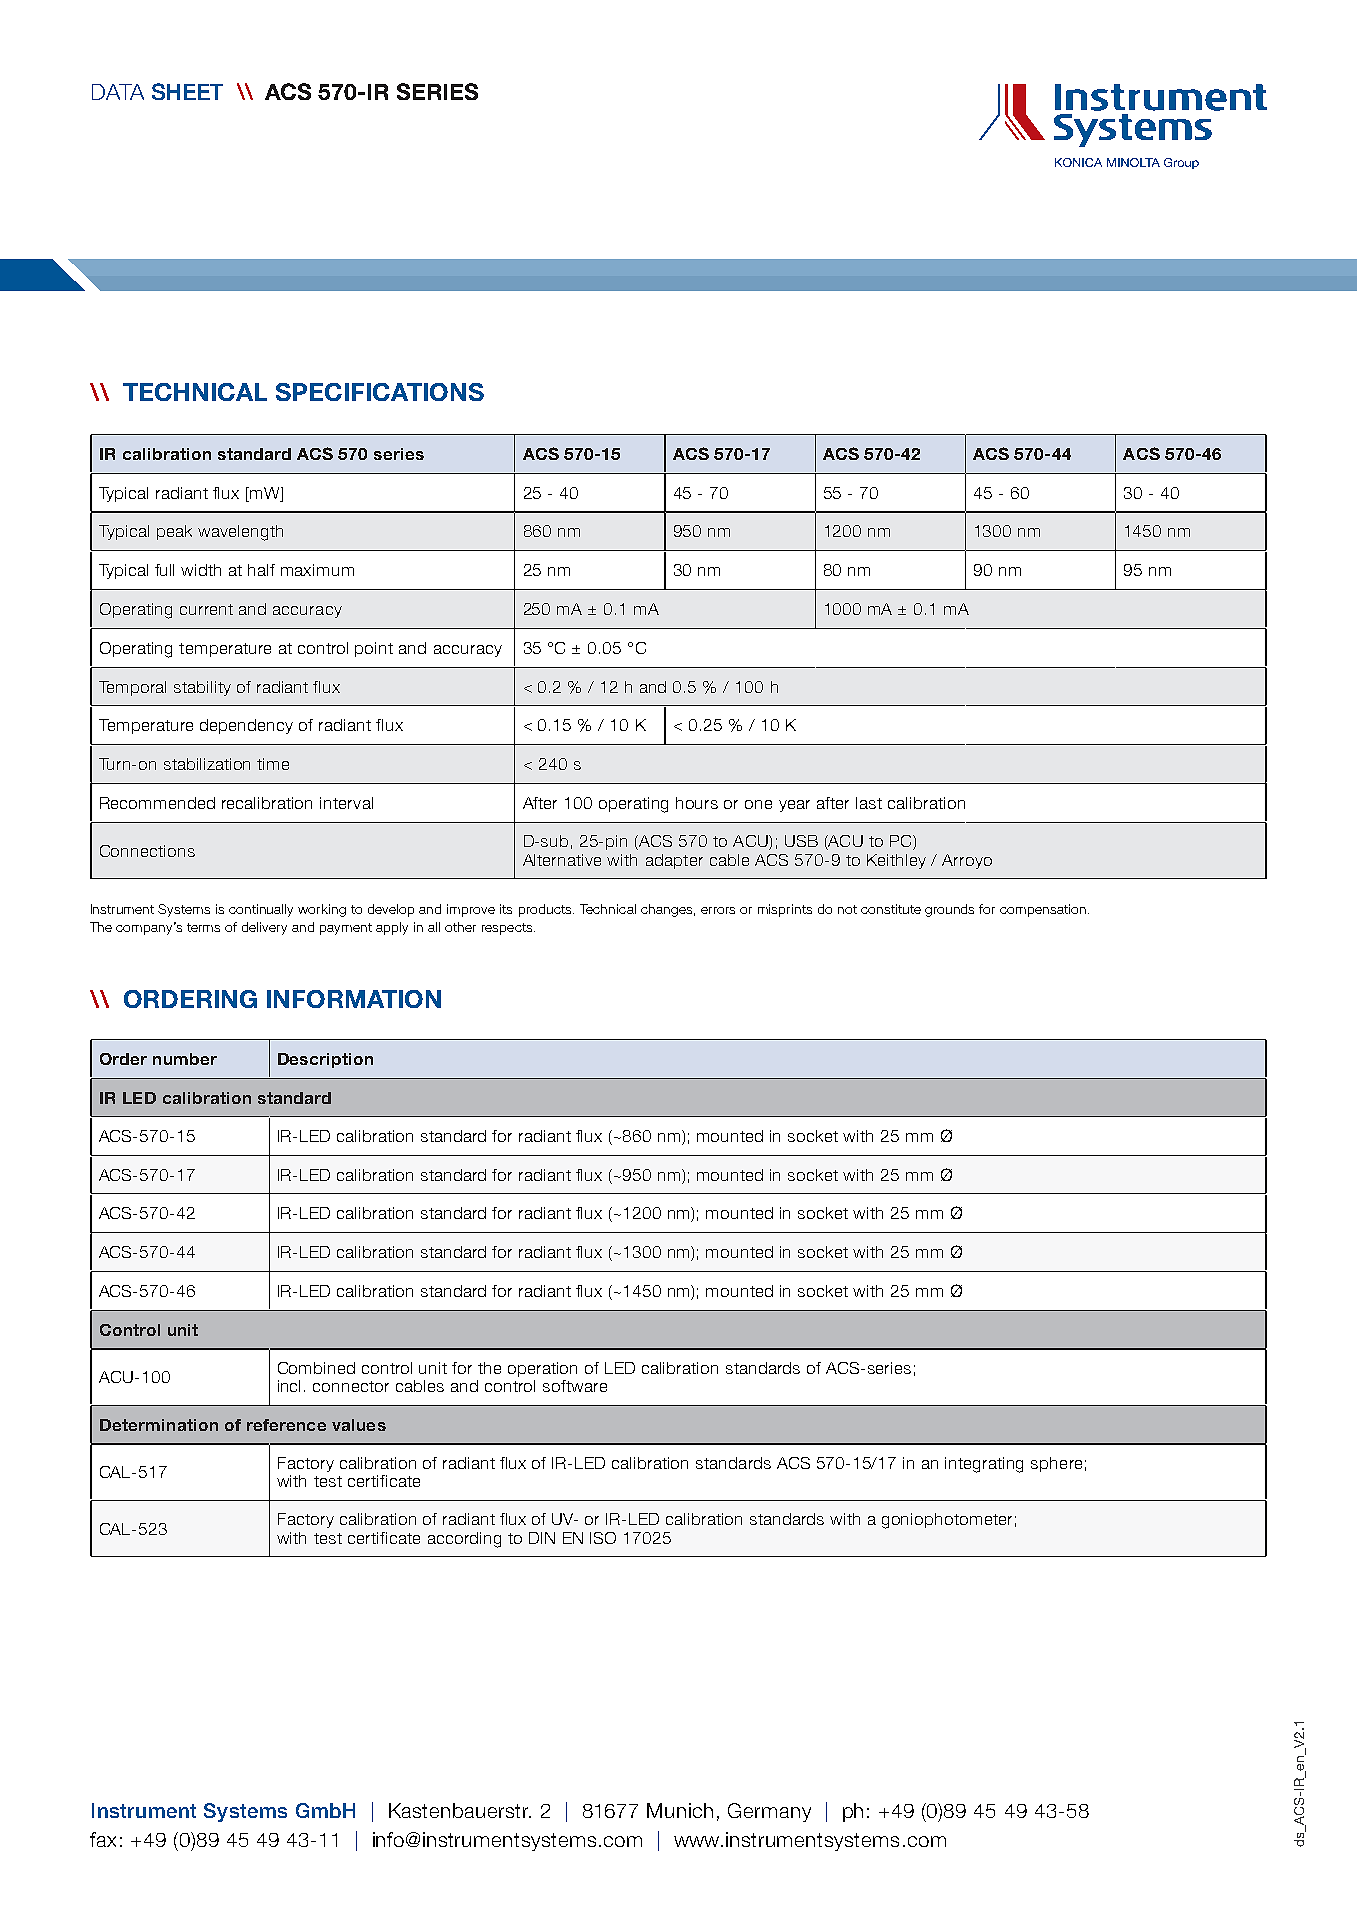 The height and width of the screenshot is (1920, 1357). Describe the element at coordinates (546, 910) in the screenshot. I see `products` at that location.
